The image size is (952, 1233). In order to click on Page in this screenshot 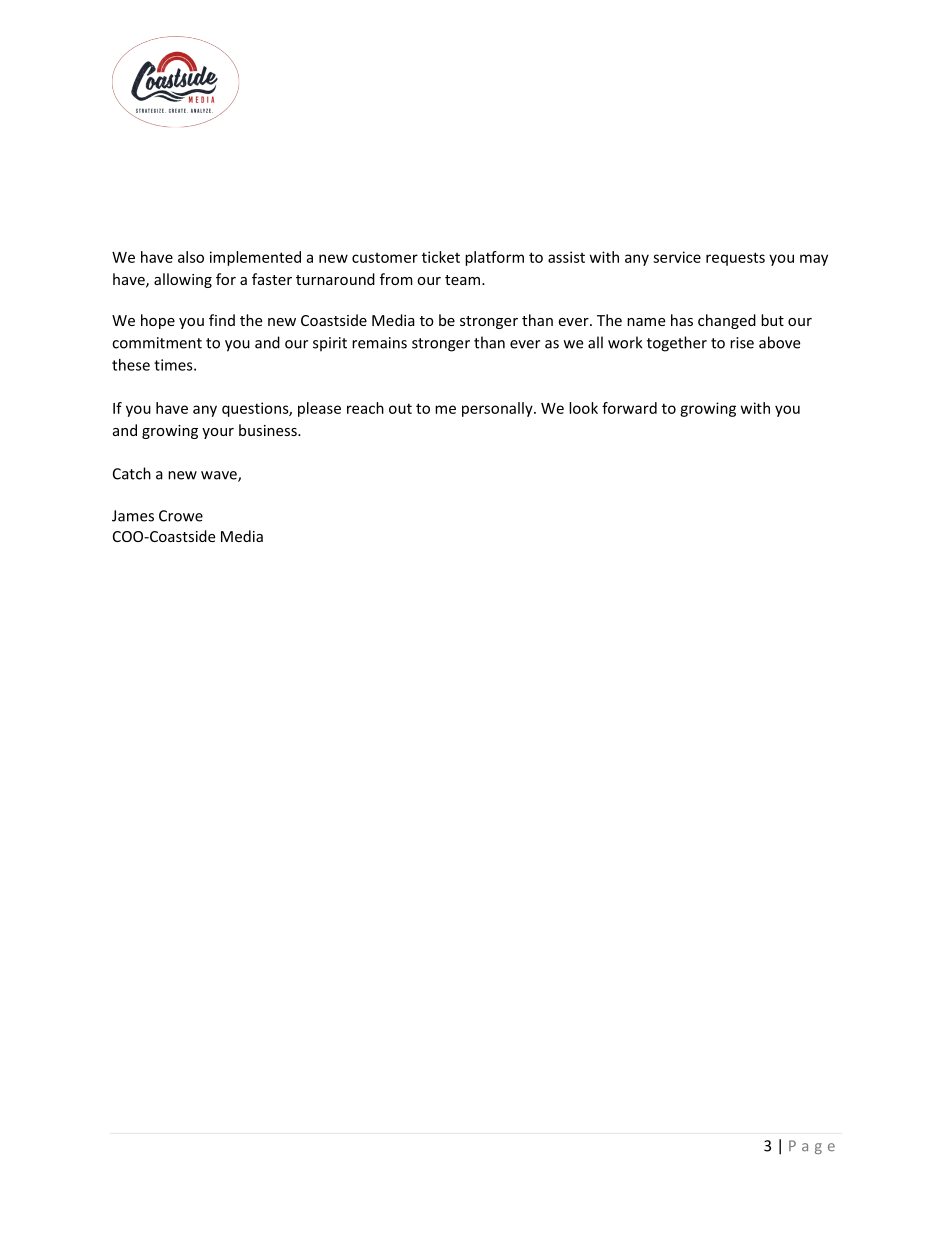, I will do `click(812, 1147)`.
